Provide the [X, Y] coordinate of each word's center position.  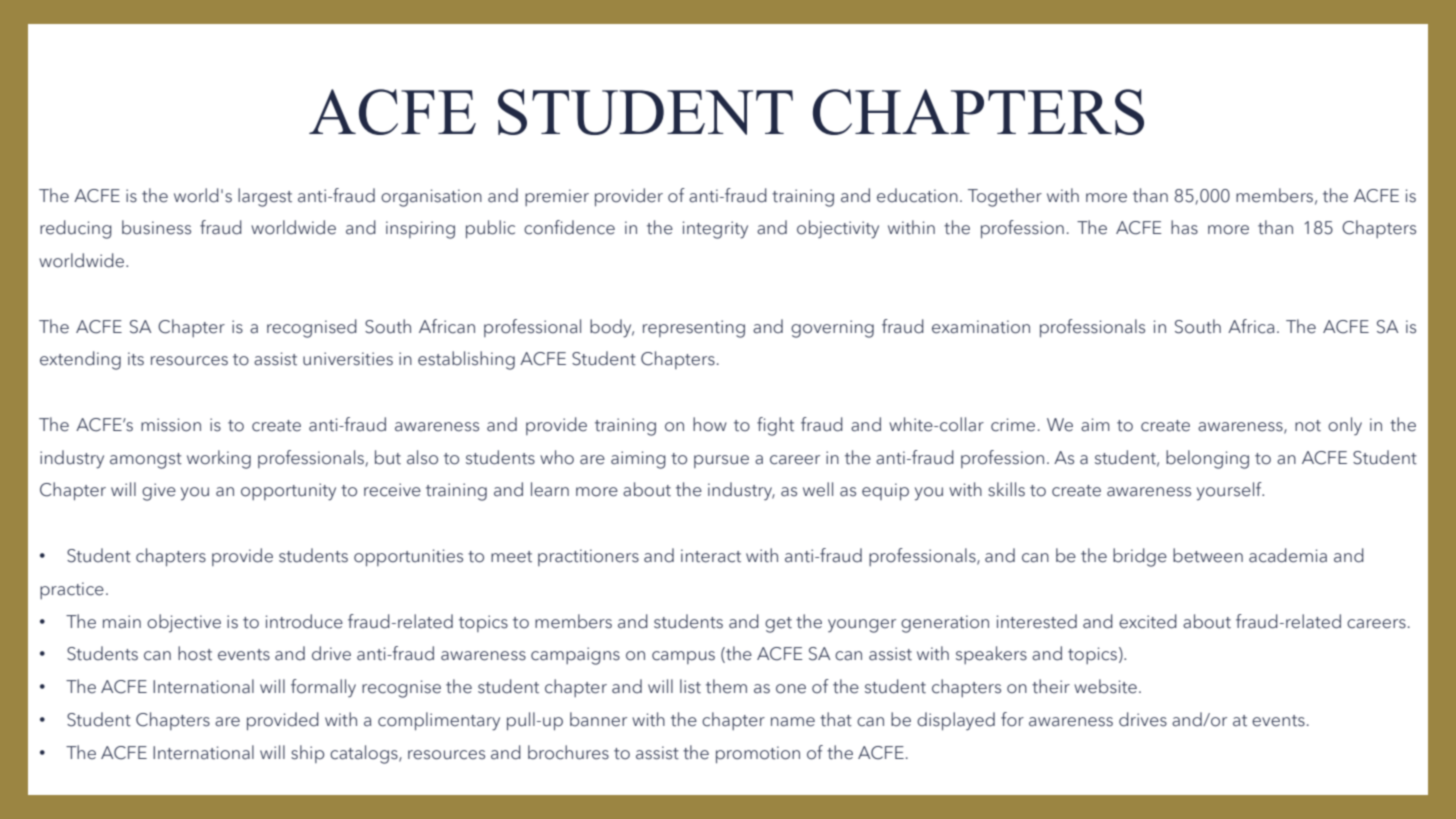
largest [265, 197]
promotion [758, 754]
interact [711, 556]
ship [307, 754]
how [710, 424]
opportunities [408, 557]
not [1308, 426]
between [1208, 555]
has [1184, 227]
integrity [715, 230]
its [136, 359]
